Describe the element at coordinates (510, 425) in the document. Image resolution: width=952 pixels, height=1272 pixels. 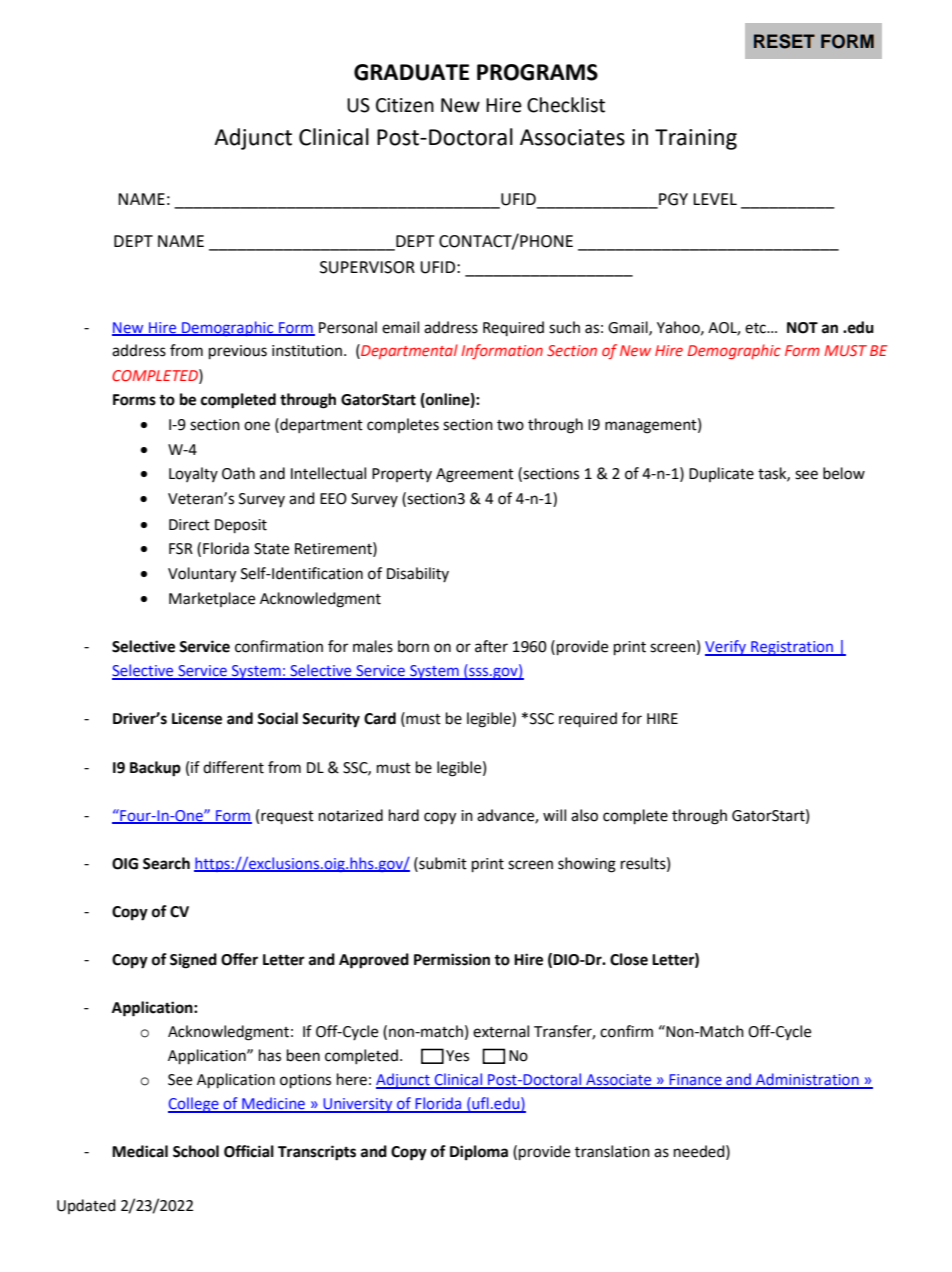
I see `two` at that location.
